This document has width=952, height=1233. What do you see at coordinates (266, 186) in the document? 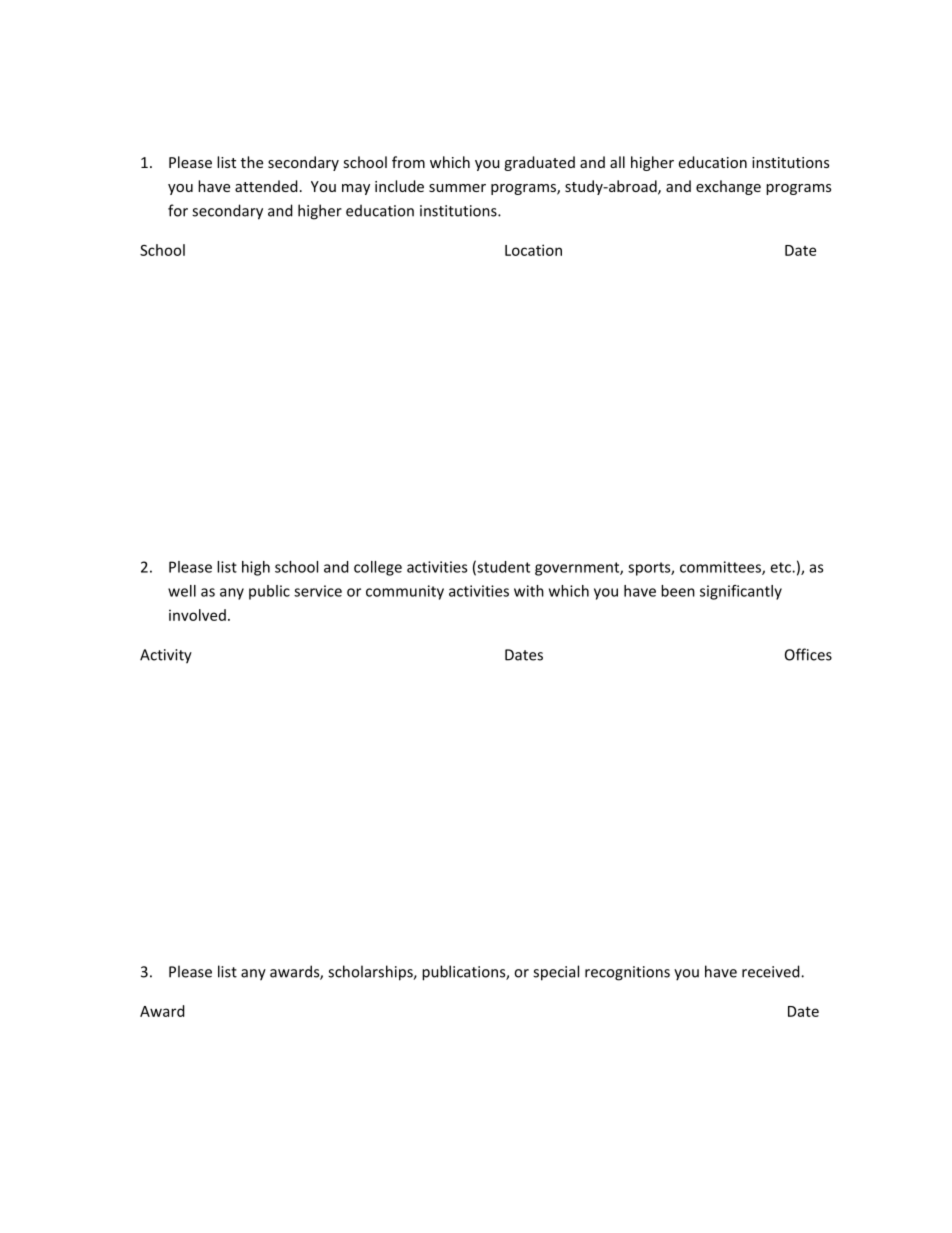
I see `attended` at bounding box center [266, 186].
